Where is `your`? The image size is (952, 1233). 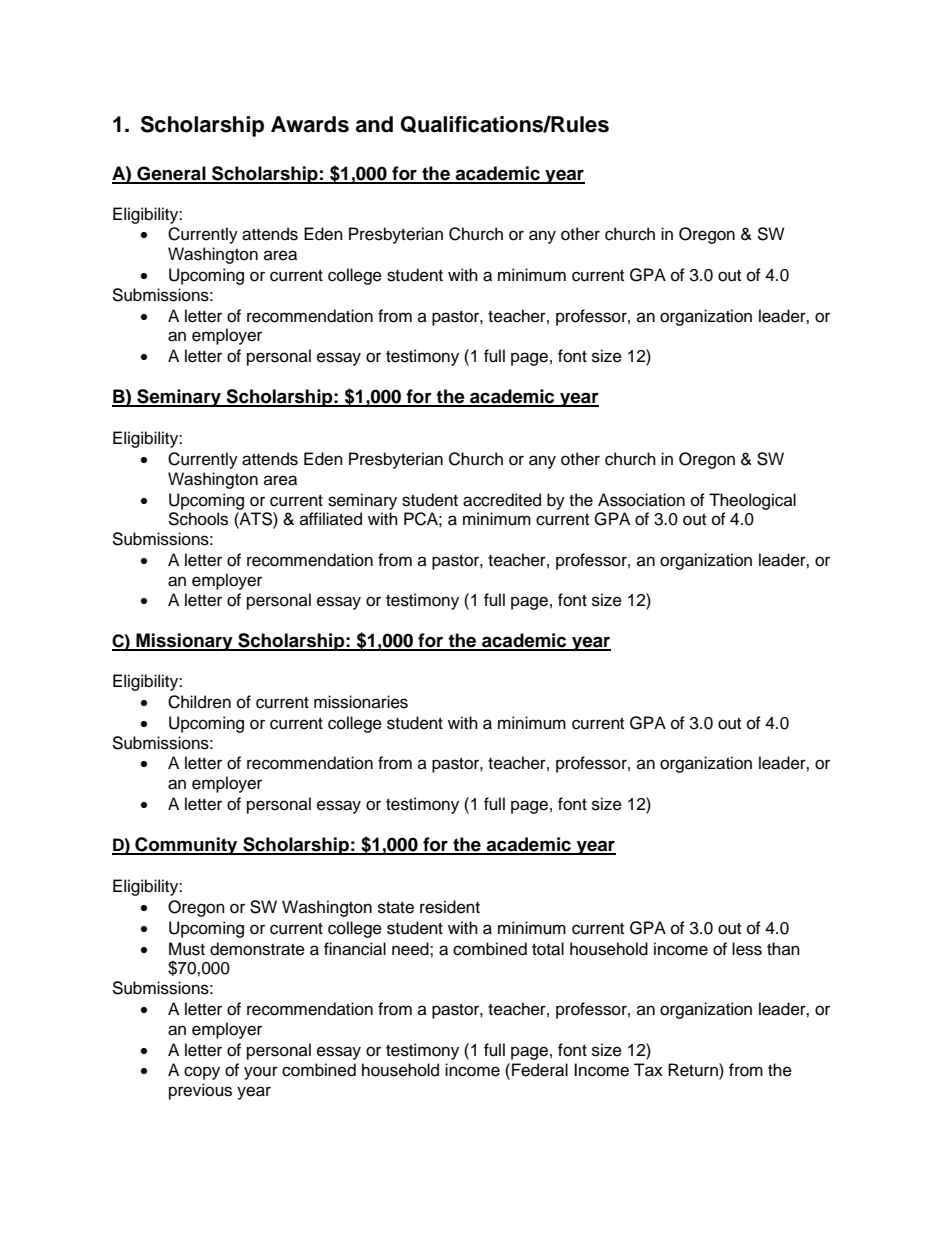 your is located at coordinates (261, 1073).
